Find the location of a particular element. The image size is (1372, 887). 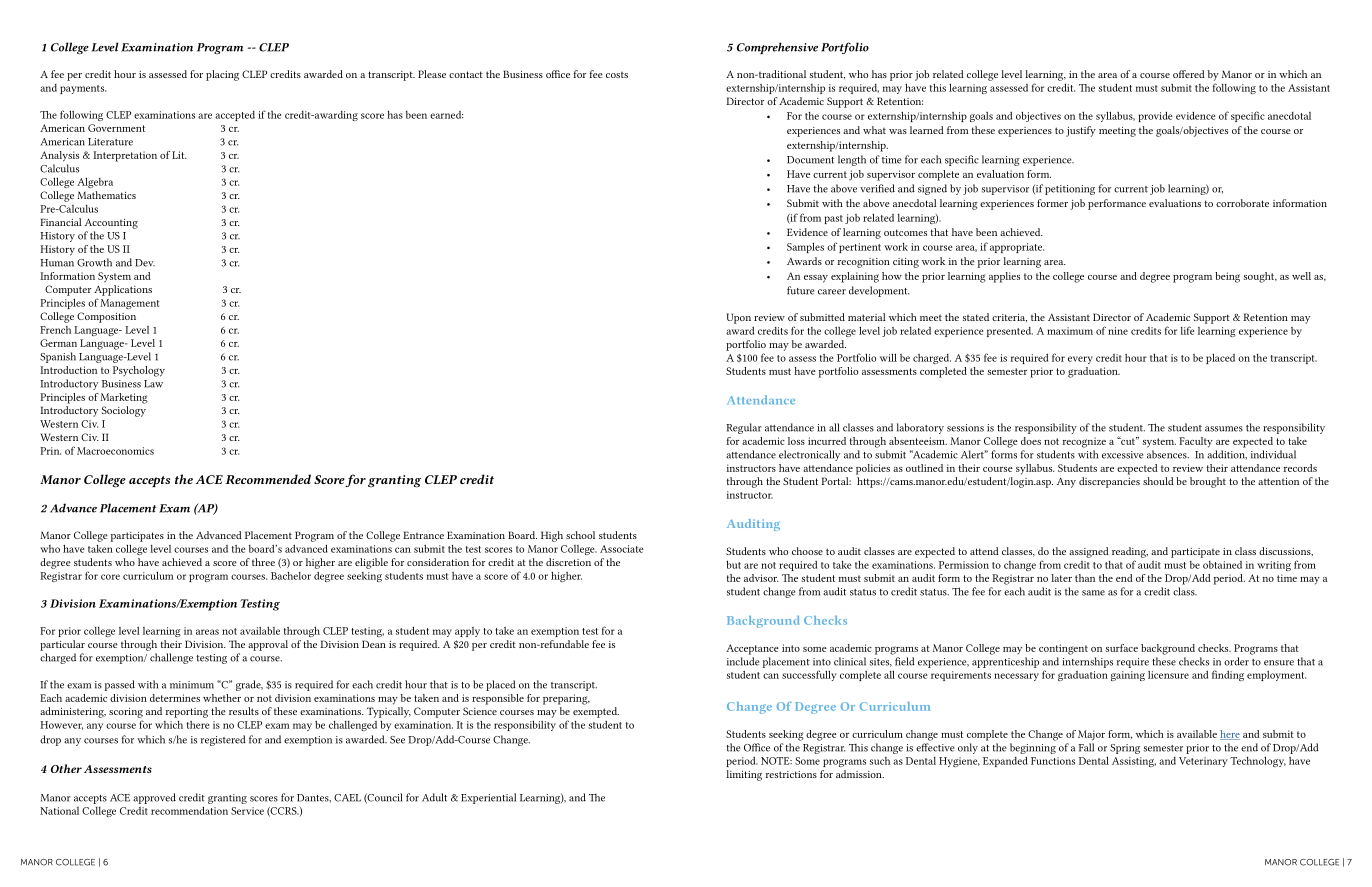

Law is located at coordinates (153, 384).
